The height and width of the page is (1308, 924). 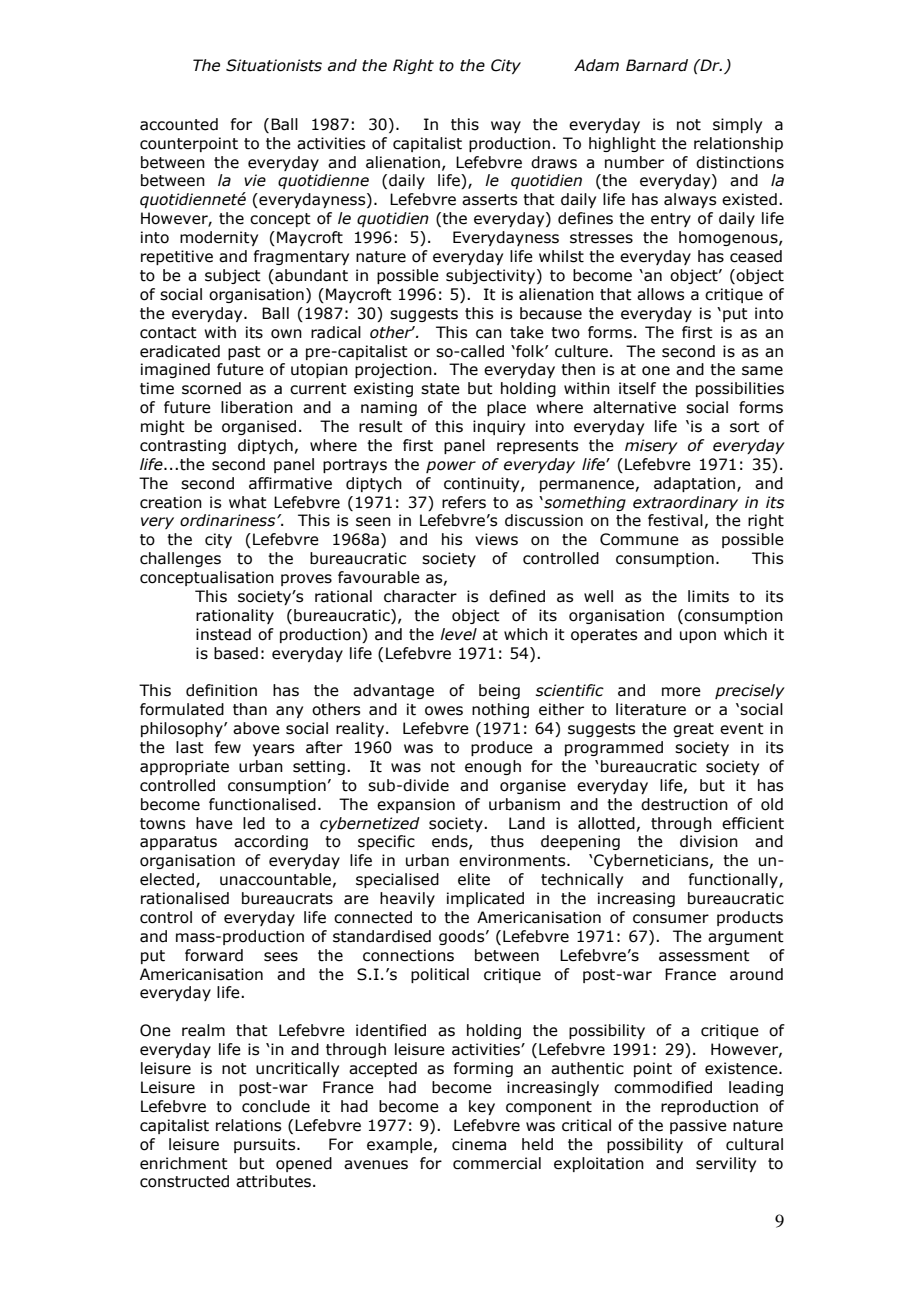 I want to click on Barnard, so click(x=657, y=65).
